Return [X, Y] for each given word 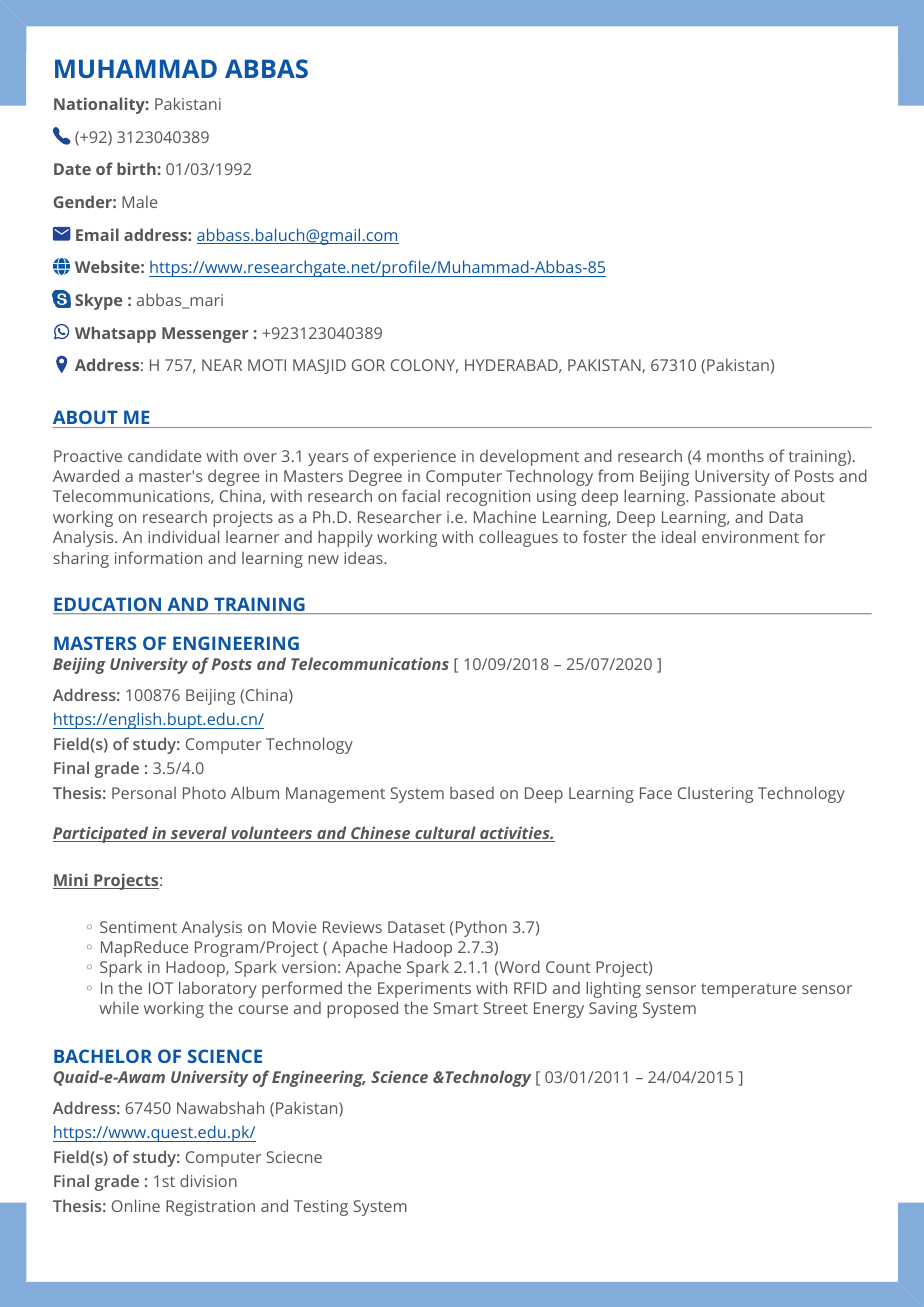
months [735, 455]
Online [136, 1205]
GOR [368, 365]
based [472, 793]
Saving [613, 1010]
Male [139, 201]
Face [656, 793]
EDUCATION [108, 605]
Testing [321, 1208]
